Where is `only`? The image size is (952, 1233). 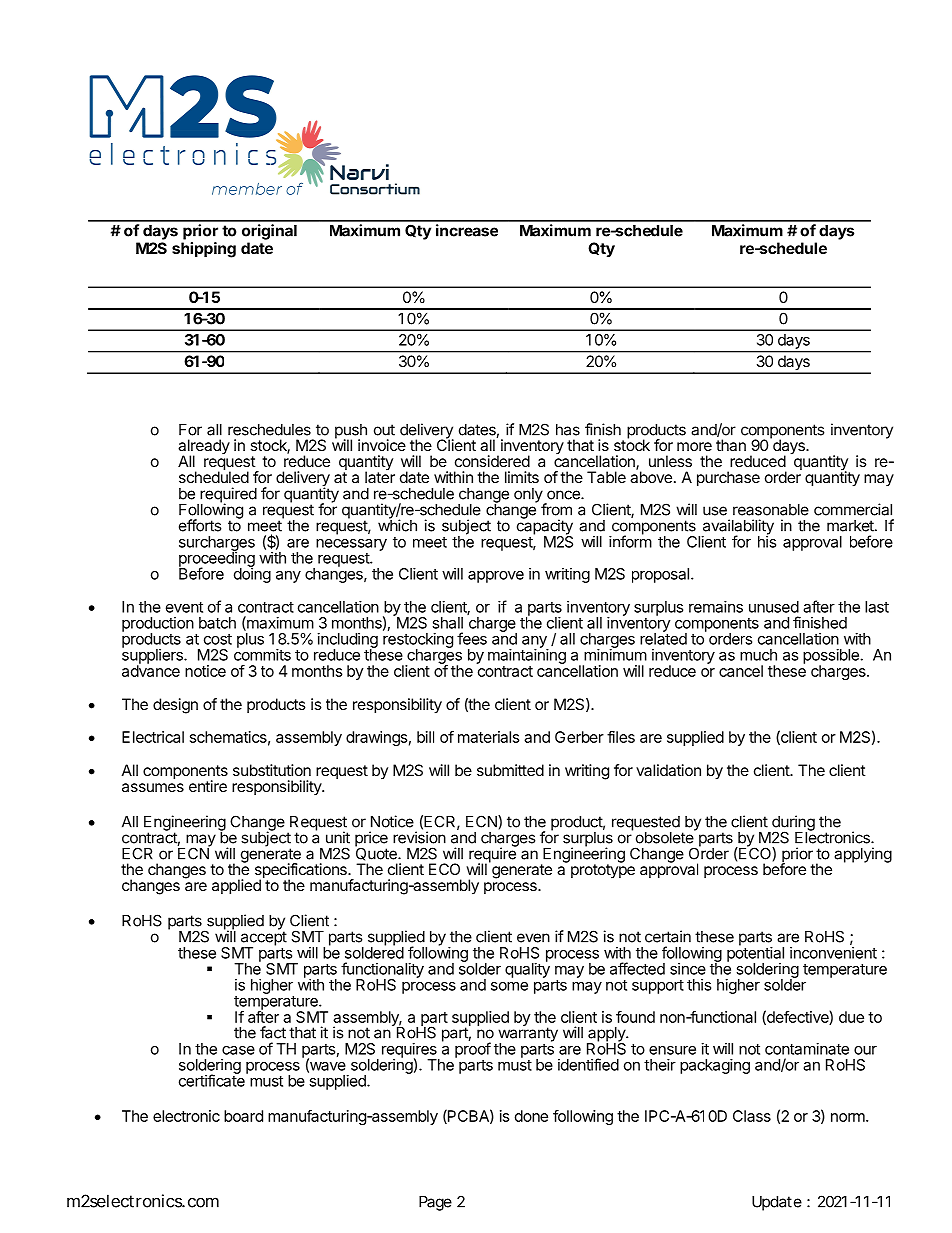
only is located at coordinates (529, 496).
